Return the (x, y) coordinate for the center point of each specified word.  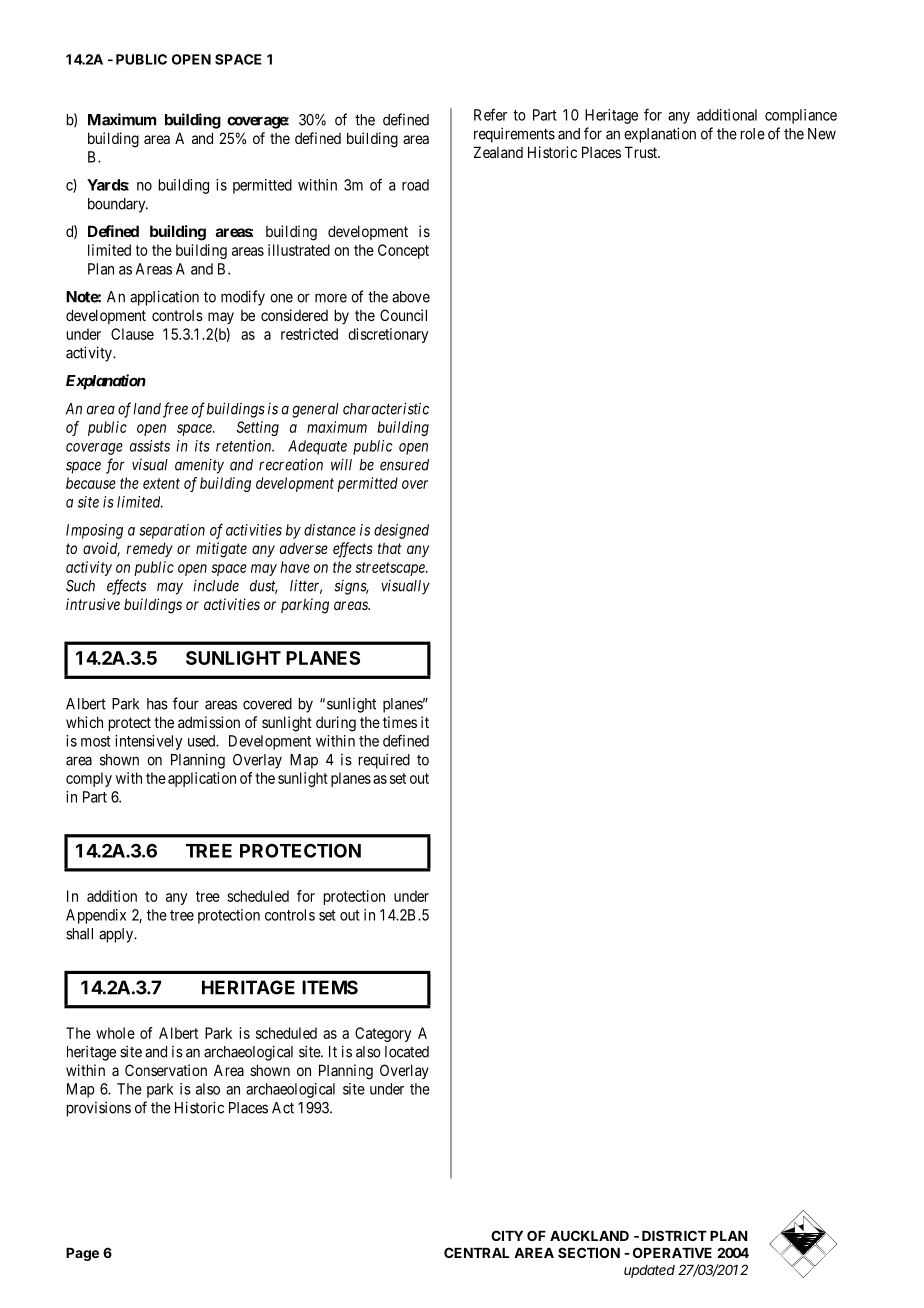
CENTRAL (476, 1252)
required (384, 761)
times (400, 722)
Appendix (96, 916)
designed (401, 531)
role (753, 134)
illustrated (299, 250)
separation (172, 531)
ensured (404, 465)
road (415, 185)
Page (82, 1254)
